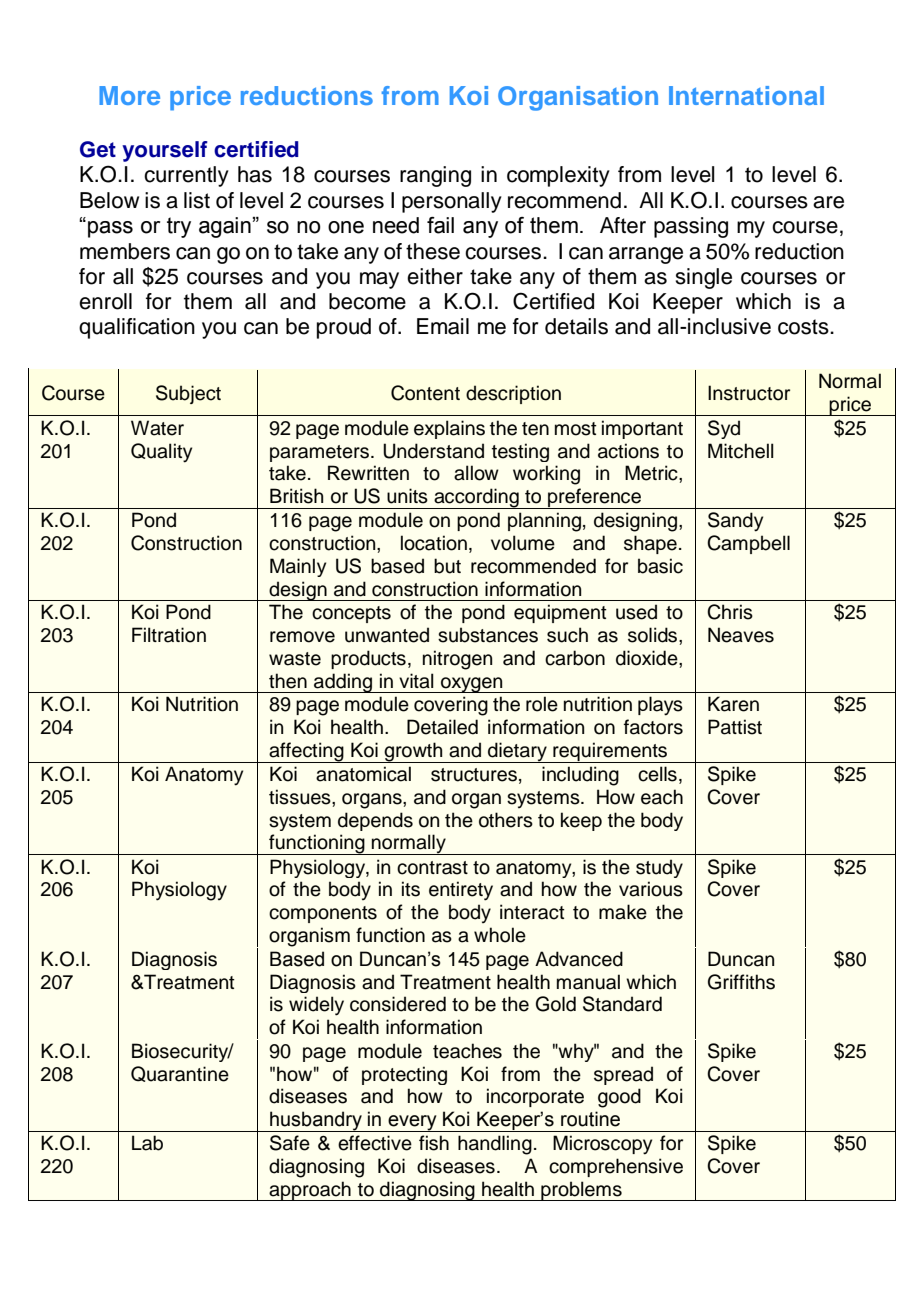 The height and width of the document is (1311, 924). Describe the element at coordinates (169, 635) in the document. I see `Filtration` at that location.
